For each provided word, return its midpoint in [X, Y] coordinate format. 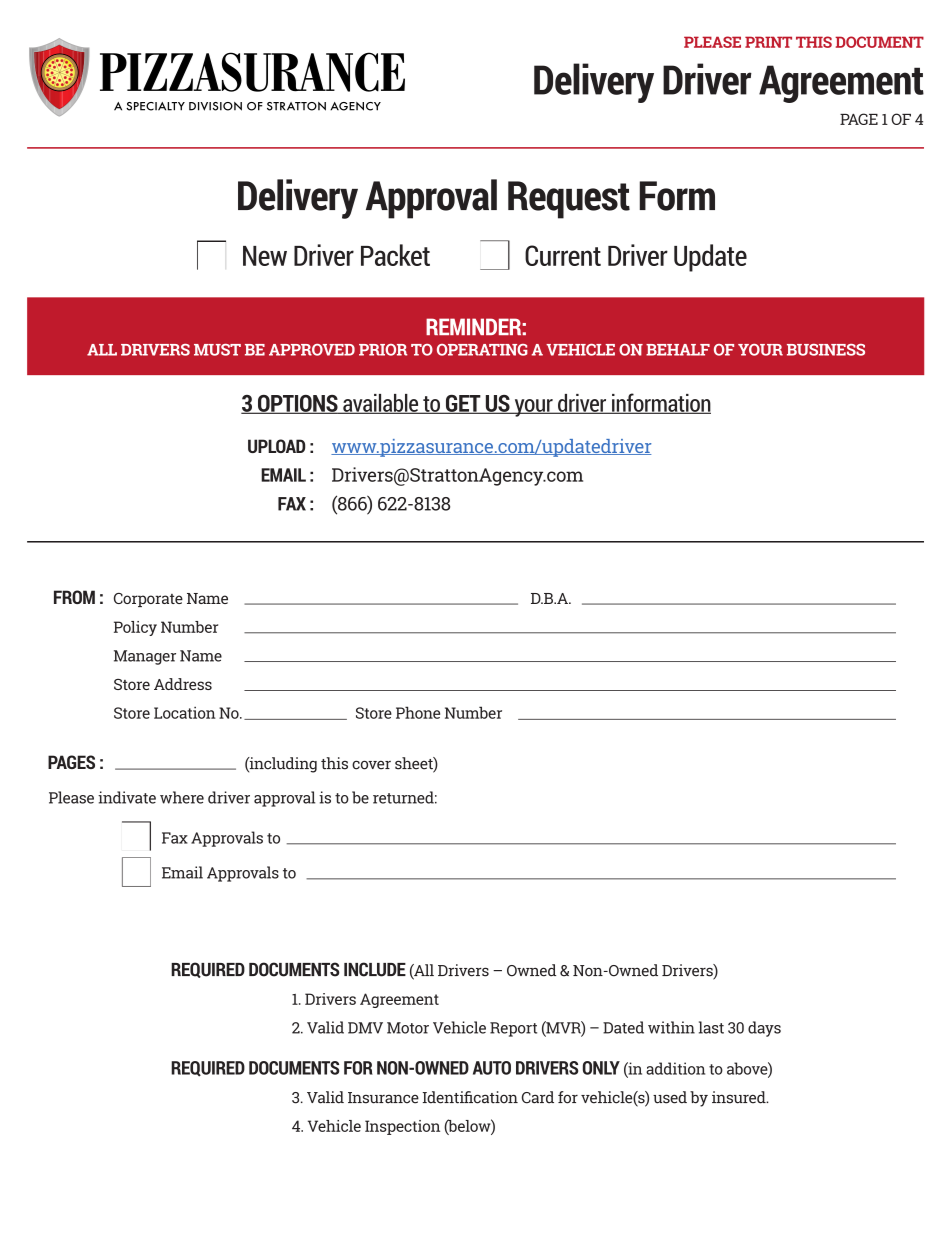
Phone [418, 712]
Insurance [383, 1098]
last [711, 1027]
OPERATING [482, 350]
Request [569, 200]
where [182, 797]
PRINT [768, 42]
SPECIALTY [155, 106]
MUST [217, 350]
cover [371, 765]
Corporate [148, 600]
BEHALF [678, 350]
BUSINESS [826, 350]
